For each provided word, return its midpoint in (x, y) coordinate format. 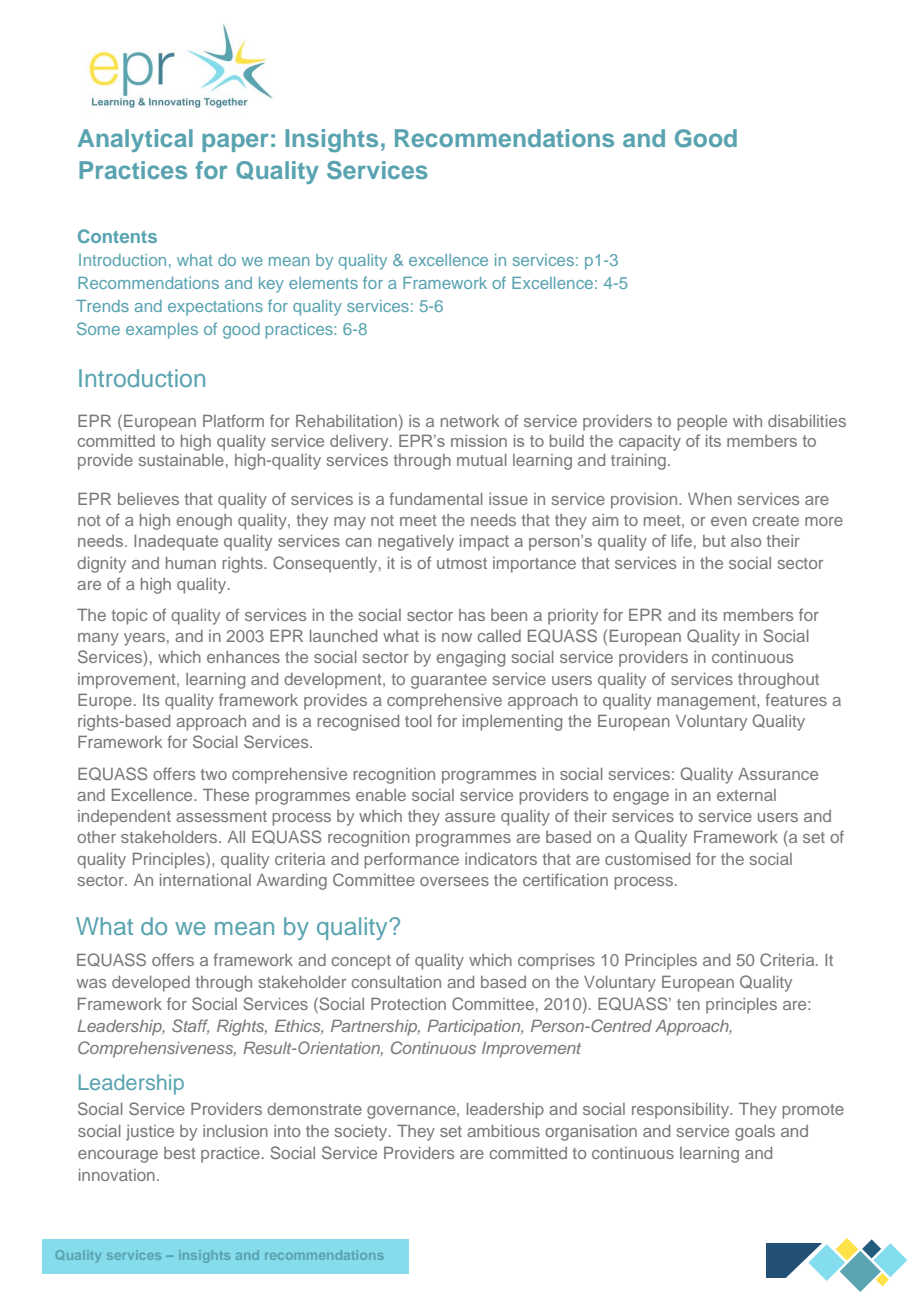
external (746, 795)
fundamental (436, 498)
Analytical (135, 140)
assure (470, 817)
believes (148, 499)
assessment (221, 816)
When (710, 499)
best (180, 1153)
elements (323, 283)
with (747, 421)
